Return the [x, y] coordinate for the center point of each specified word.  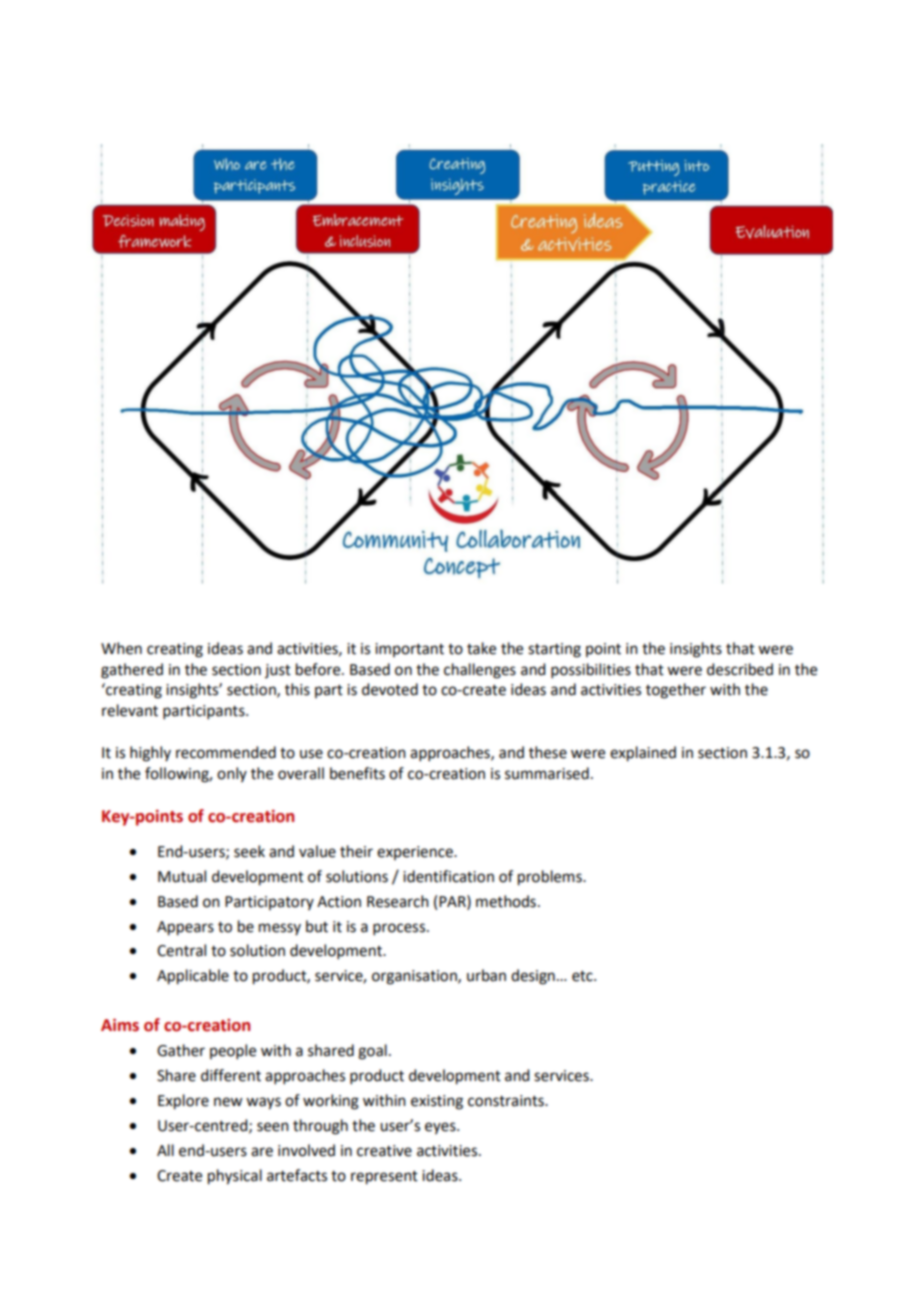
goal [372, 1052]
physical [235, 1177]
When [121, 648]
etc [583, 976]
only [232, 774]
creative [384, 1151]
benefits [357, 773]
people [233, 1051]
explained [643, 754]
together [676, 691]
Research [398, 901]
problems [551, 878]
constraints [507, 1101]
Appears [185, 928]
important [409, 650]
